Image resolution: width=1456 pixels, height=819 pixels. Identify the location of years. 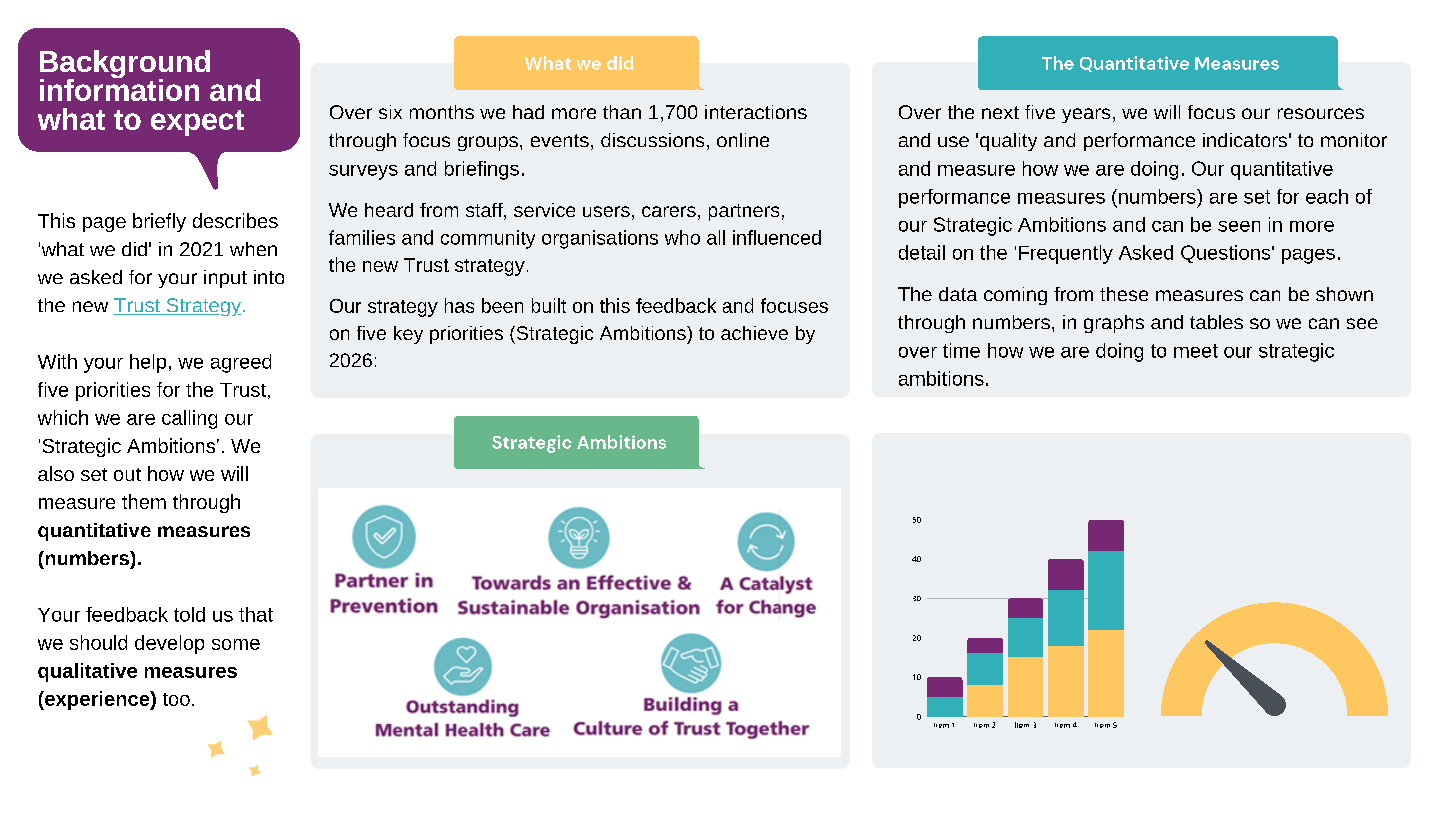
(1086, 115).
